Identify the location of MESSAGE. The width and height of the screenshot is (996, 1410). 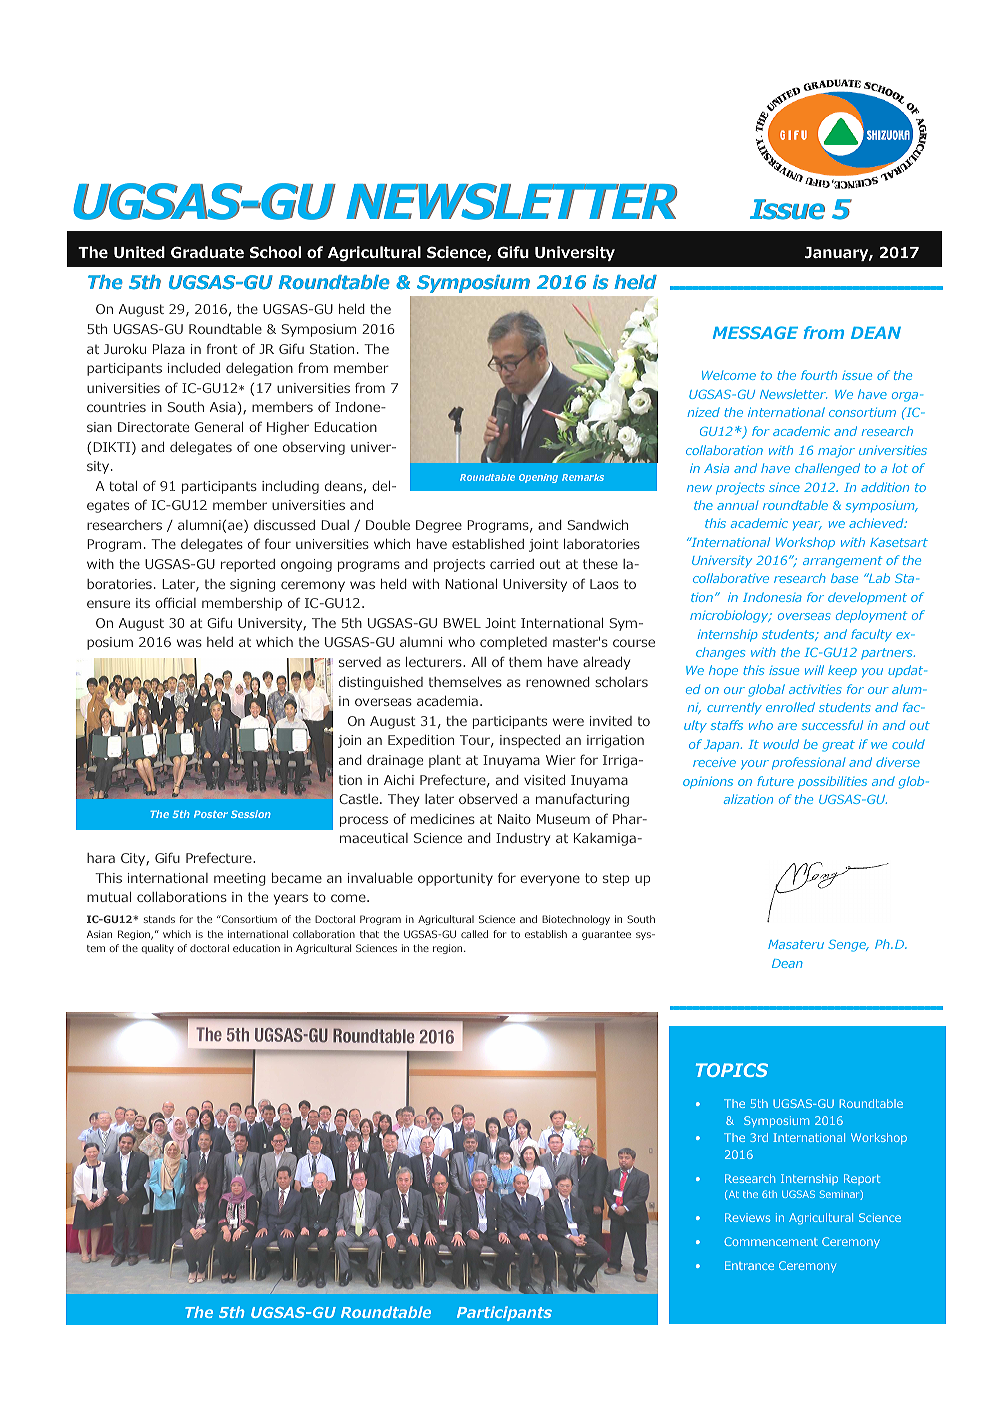
(755, 332).
